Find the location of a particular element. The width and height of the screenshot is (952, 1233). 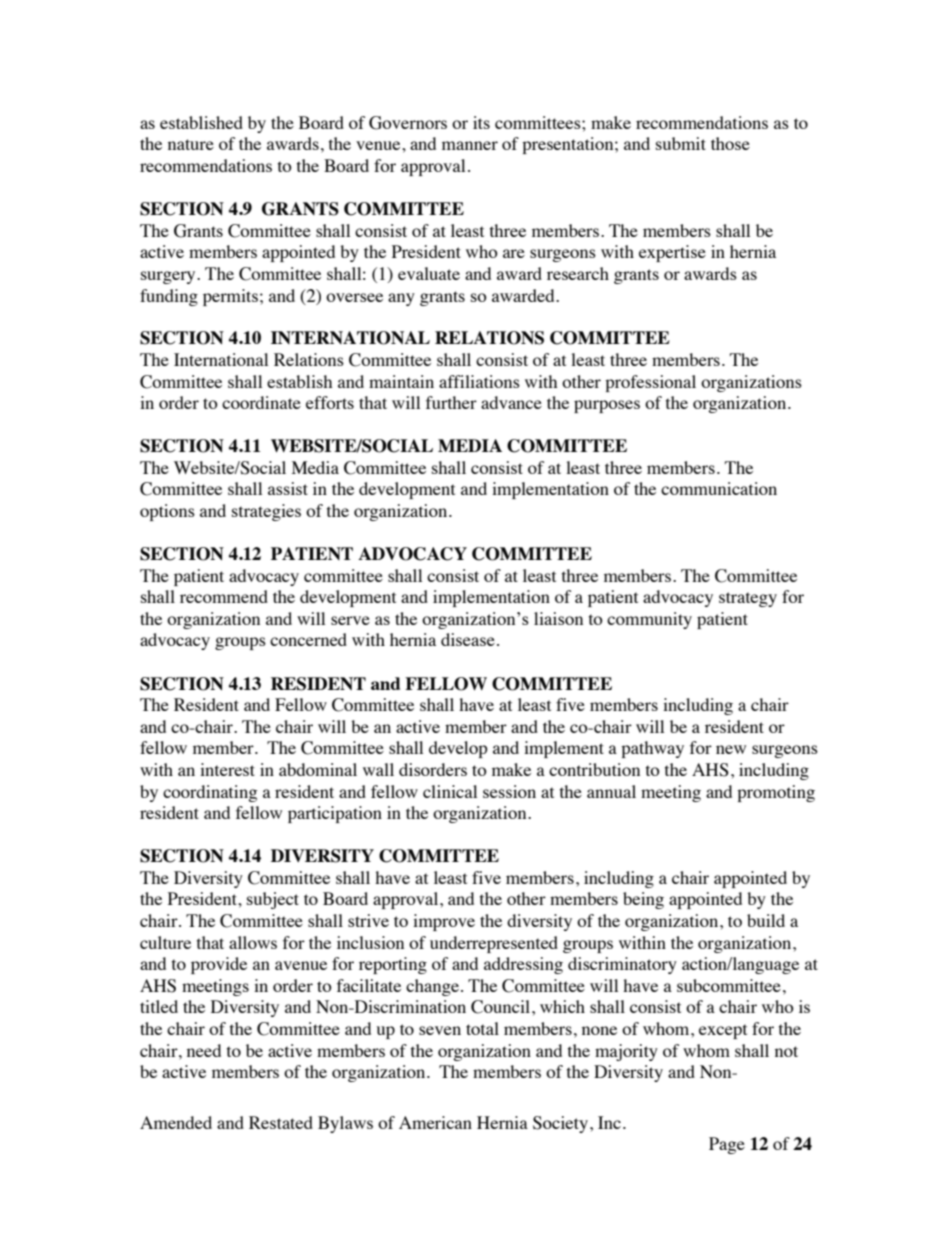

communication is located at coordinates (719, 488).
